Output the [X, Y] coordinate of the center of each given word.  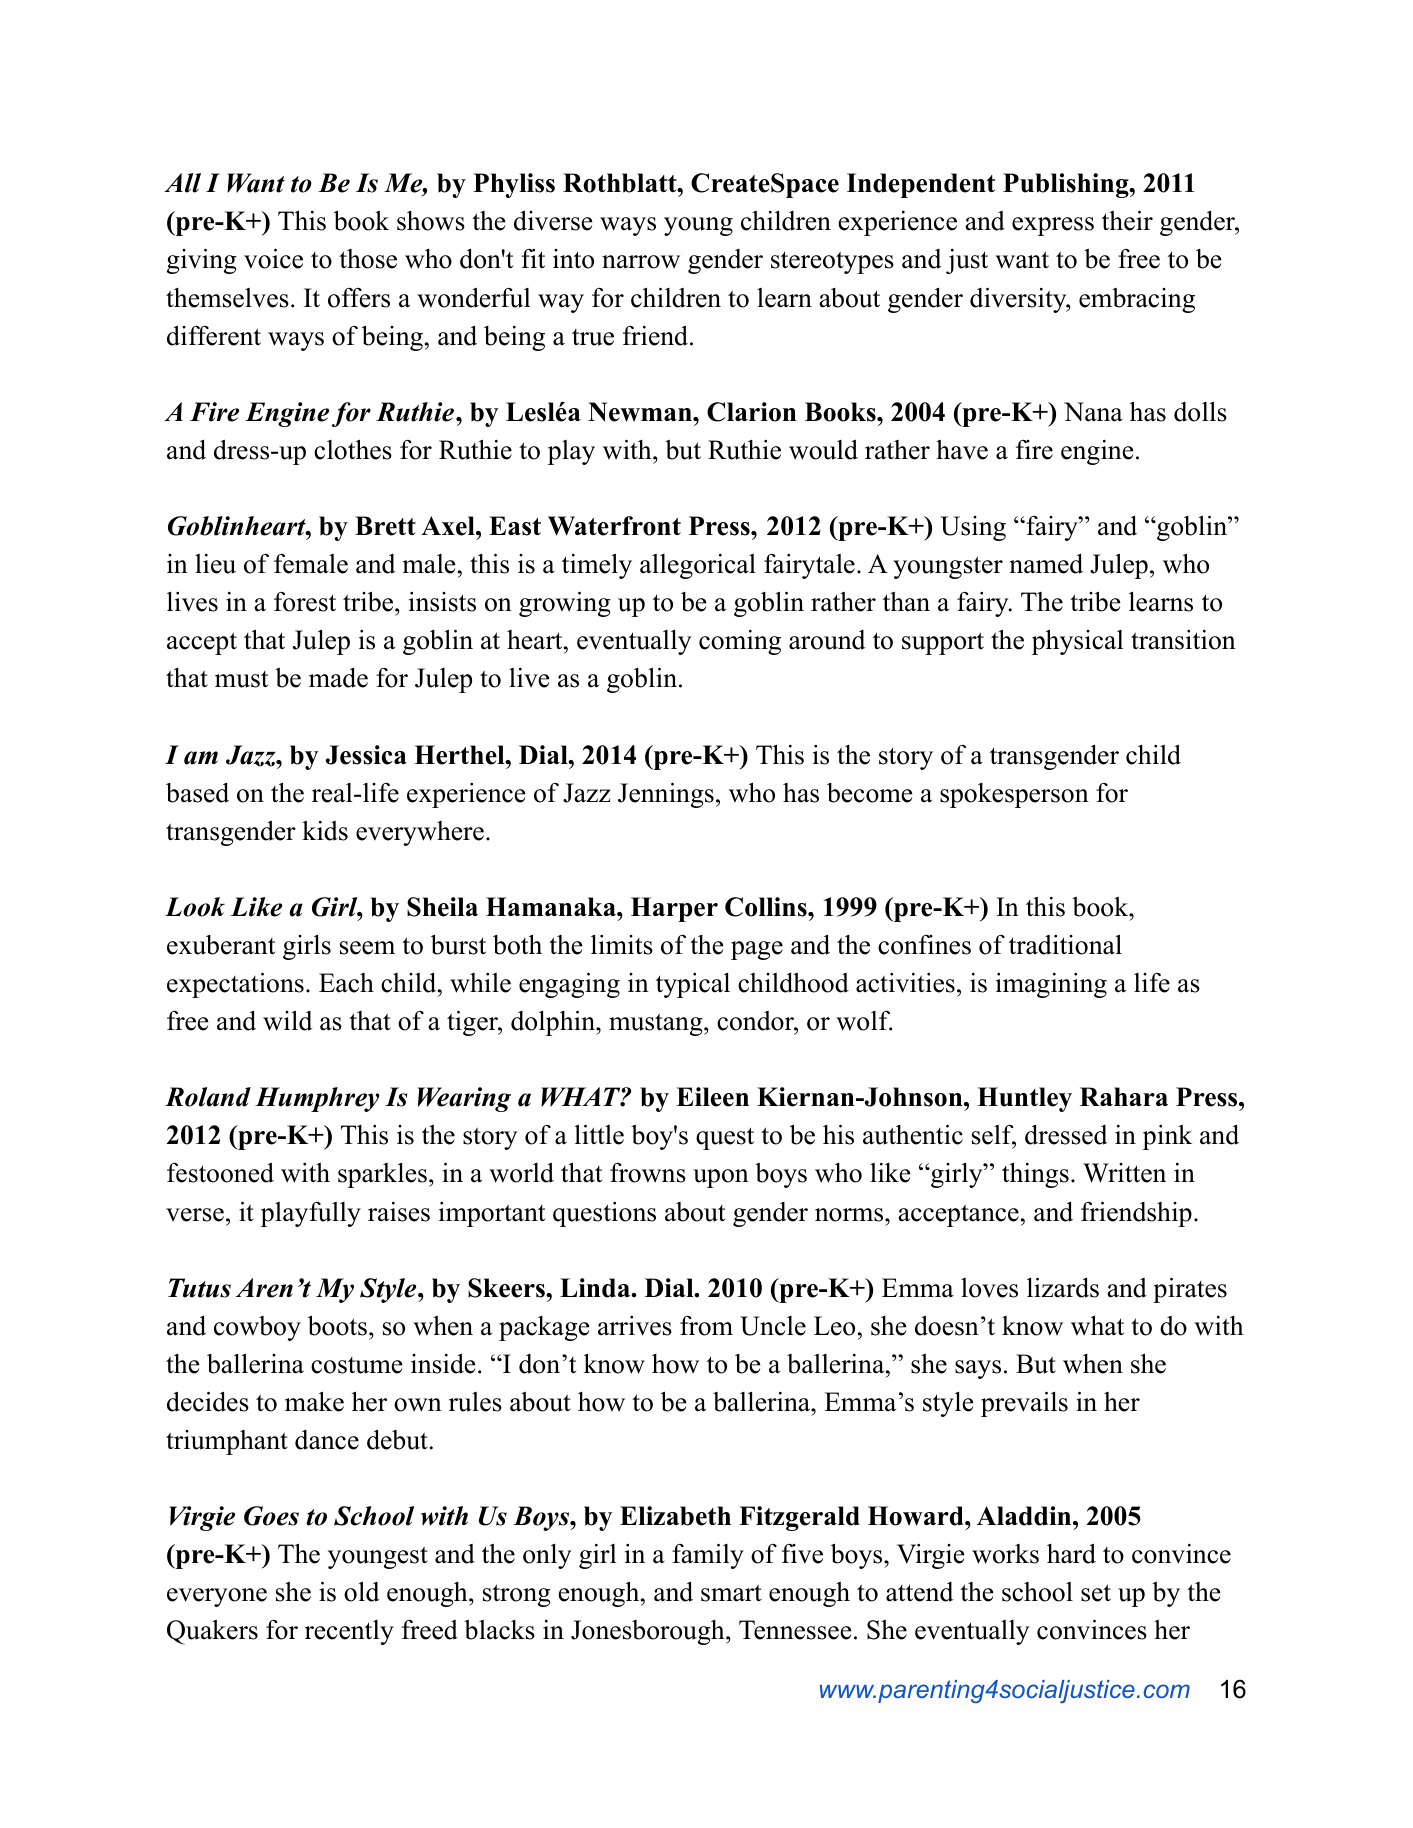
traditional [1065, 944]
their [1127, 221]
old [362, 1591]
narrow [641, 262]
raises [399, 1212]
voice [273, 259]
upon [721, 1178]
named [1046, 564]
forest [305, 602]
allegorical [698, 566]
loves [989, 1288]
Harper [674, 909]
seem [367, 948]
